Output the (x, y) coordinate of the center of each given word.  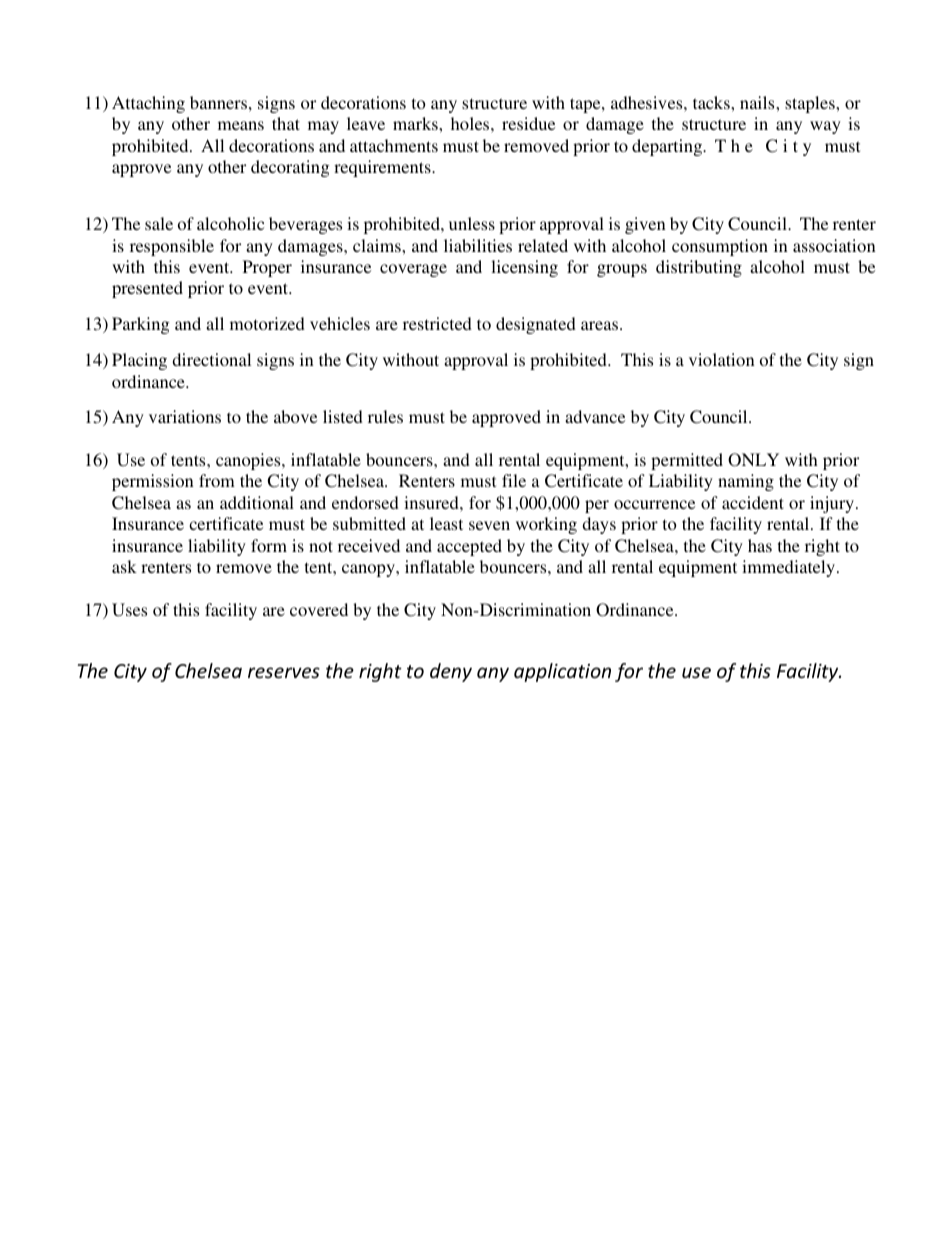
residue (528, 123)
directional (211, 359)
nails (758, 102)
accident (753, 502)
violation (722, 359)
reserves (284, 672)
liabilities (478, 245)
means (241, 125)
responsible (172, 247)
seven (489, 525)
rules (385, 416)
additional (257, 502)
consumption (720, 247)
